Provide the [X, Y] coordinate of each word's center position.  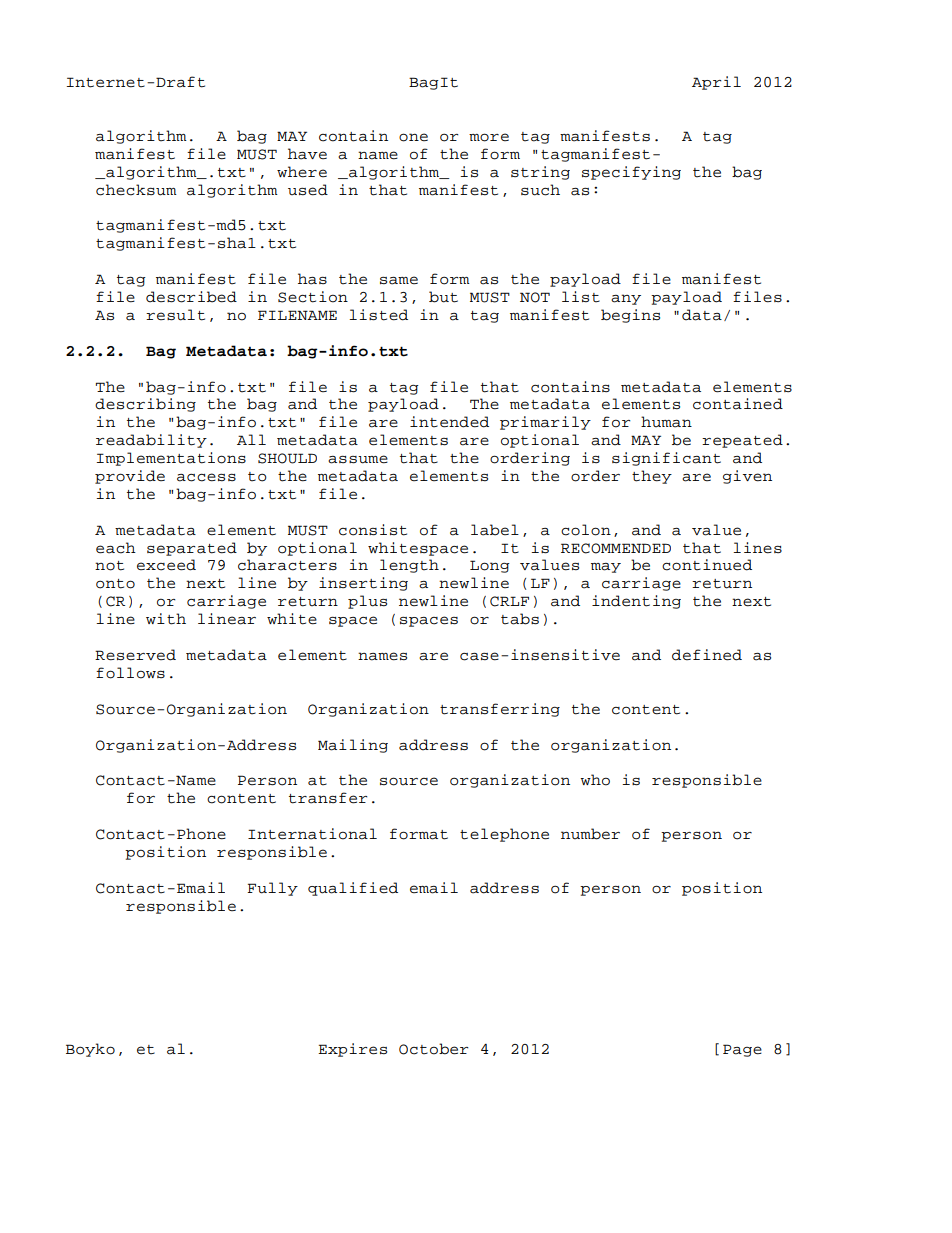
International [312, 834]
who [595, 780]
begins [630, 316]
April [716, 83]
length [409, 566]
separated [192, 549]
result [175, 315]
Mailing [353, 746]
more [489, 137]
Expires [352, 1050]
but [443, 297]
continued [707, 565]
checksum [136, 190]
